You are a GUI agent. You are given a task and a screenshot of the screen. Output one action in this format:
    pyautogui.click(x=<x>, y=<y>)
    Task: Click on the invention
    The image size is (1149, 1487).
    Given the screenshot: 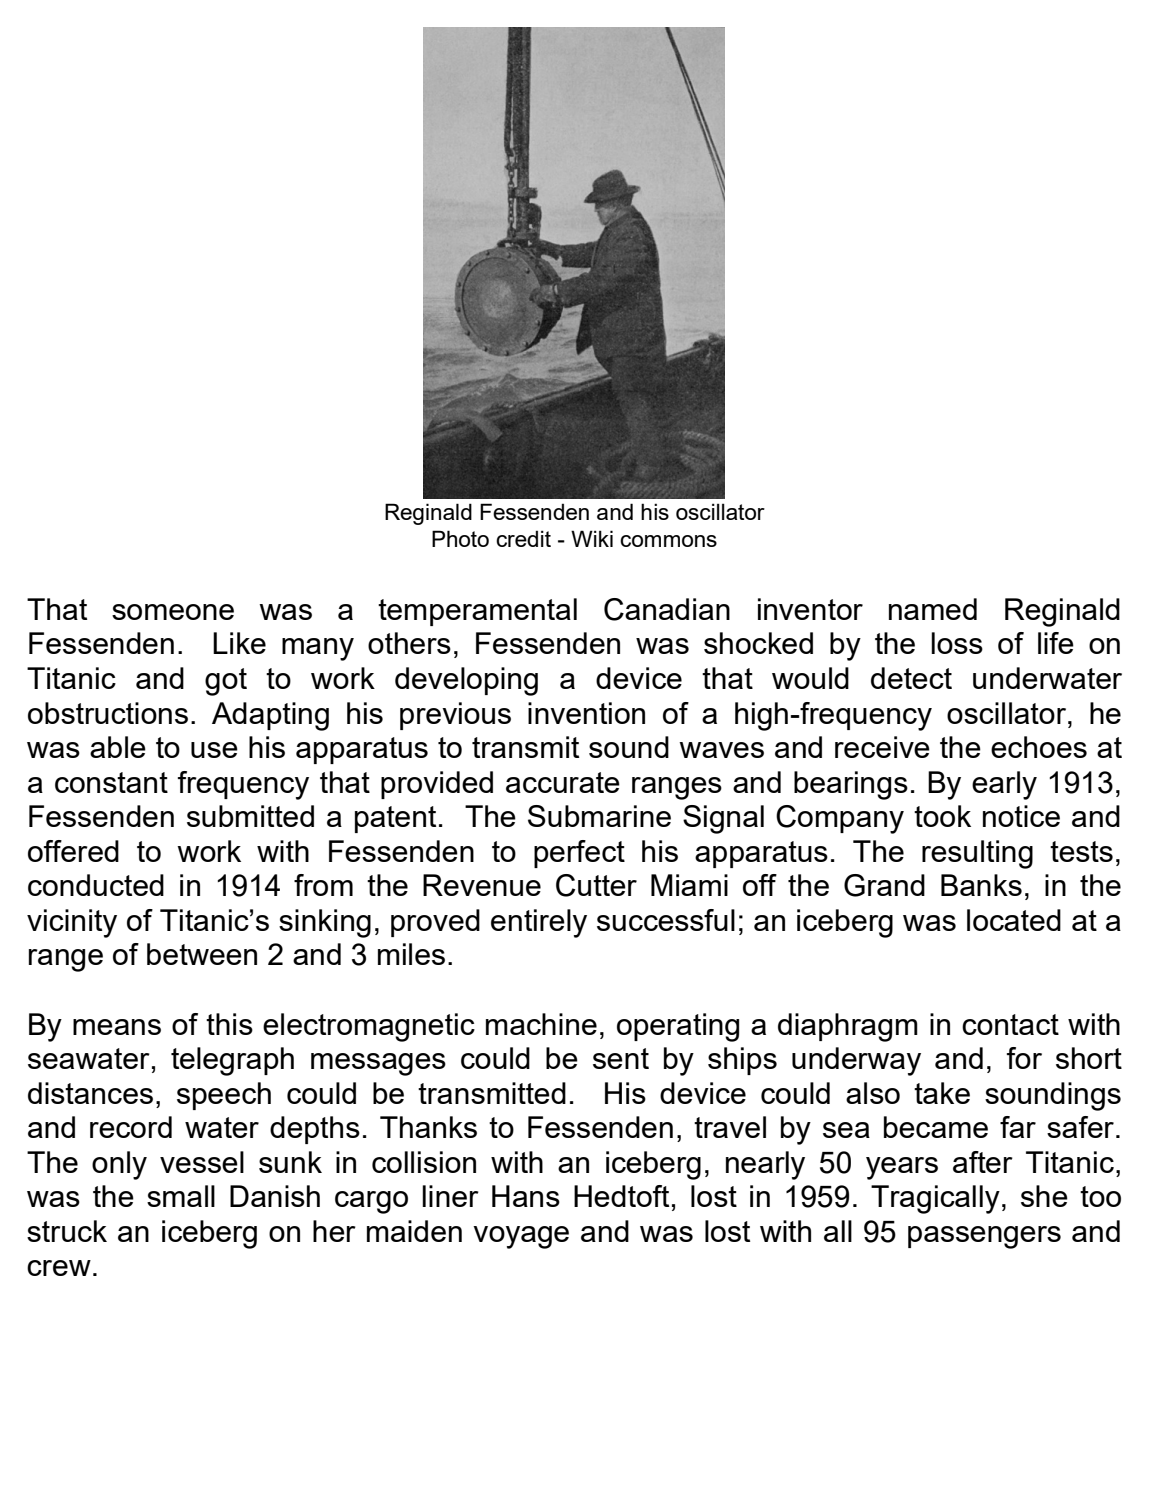 What is the action you would take?
    pyautogui.click(x=586, y=713)
